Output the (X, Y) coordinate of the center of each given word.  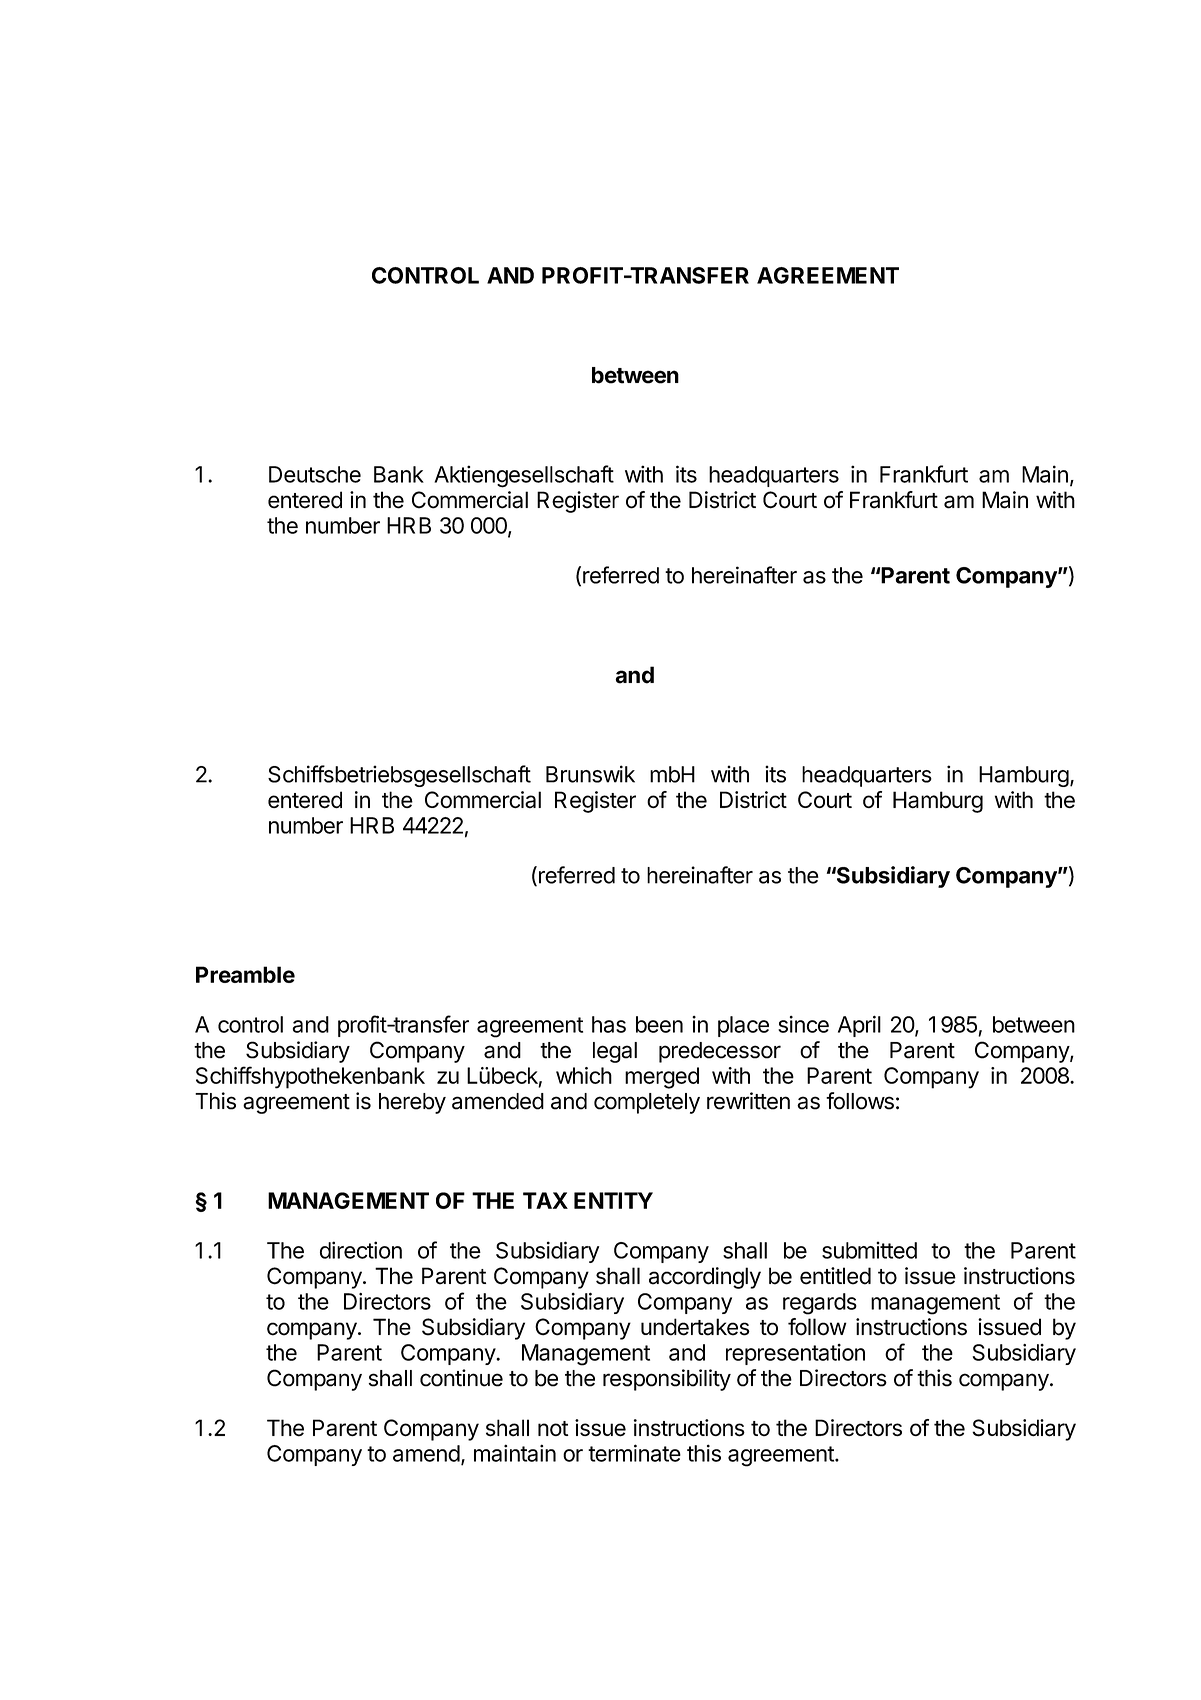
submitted (869, 1250)
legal (615, 1052)
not (553, 1428)
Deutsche (315, 474)
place (743, 1026)
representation (795, 1354)
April (859, 1026)
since (803, 1024)
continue (461, 1378)
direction (361, 1250)
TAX (545, 1200)
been (659, 1024)
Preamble (245, 974)
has (609, 1024)
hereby (412, 1103)
